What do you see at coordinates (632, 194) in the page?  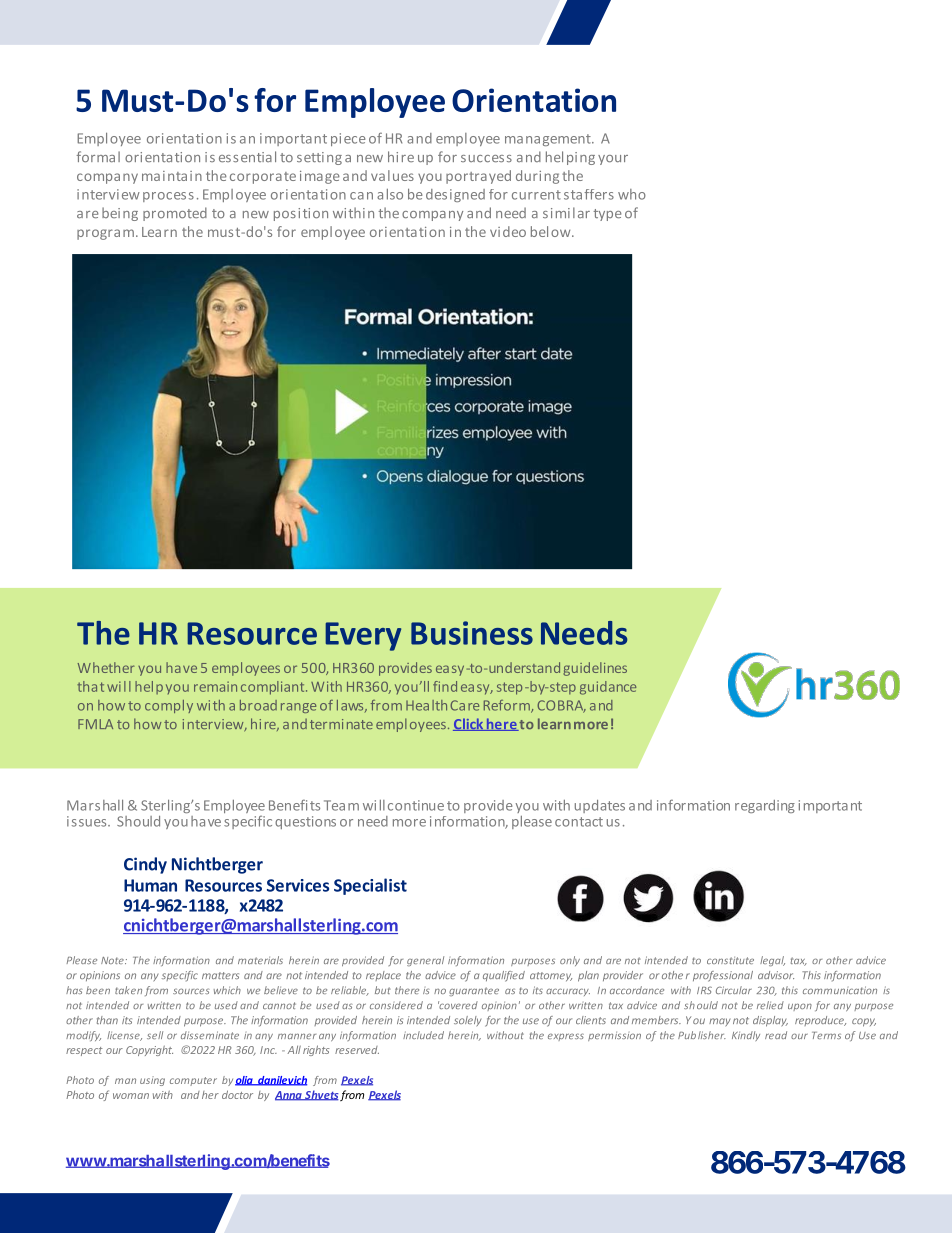 I see `who` at bounding box center [632, 194].
